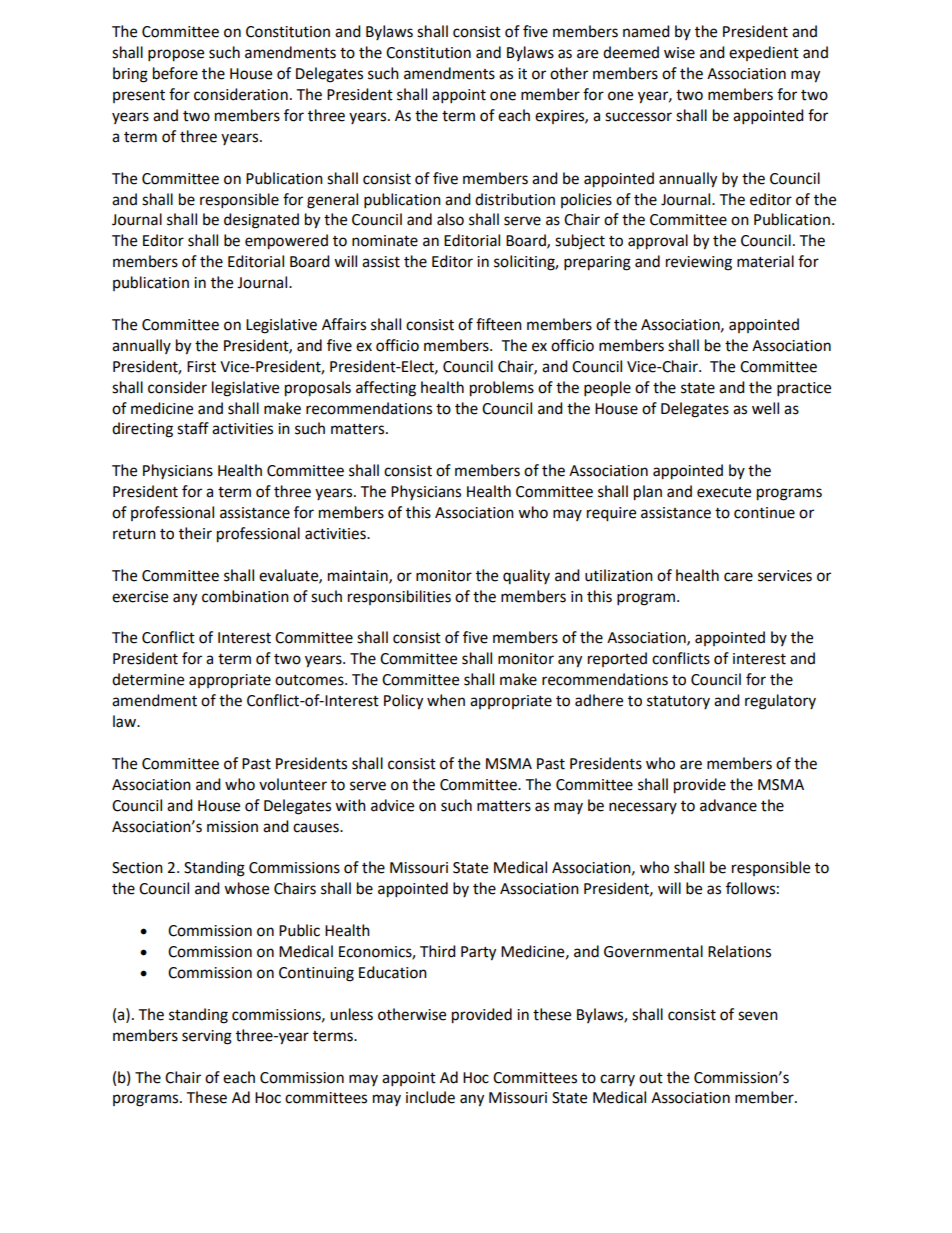  What do you see at coordinates (502, 389) in the document?
I see `problems` at bounding box center [502, 389].
